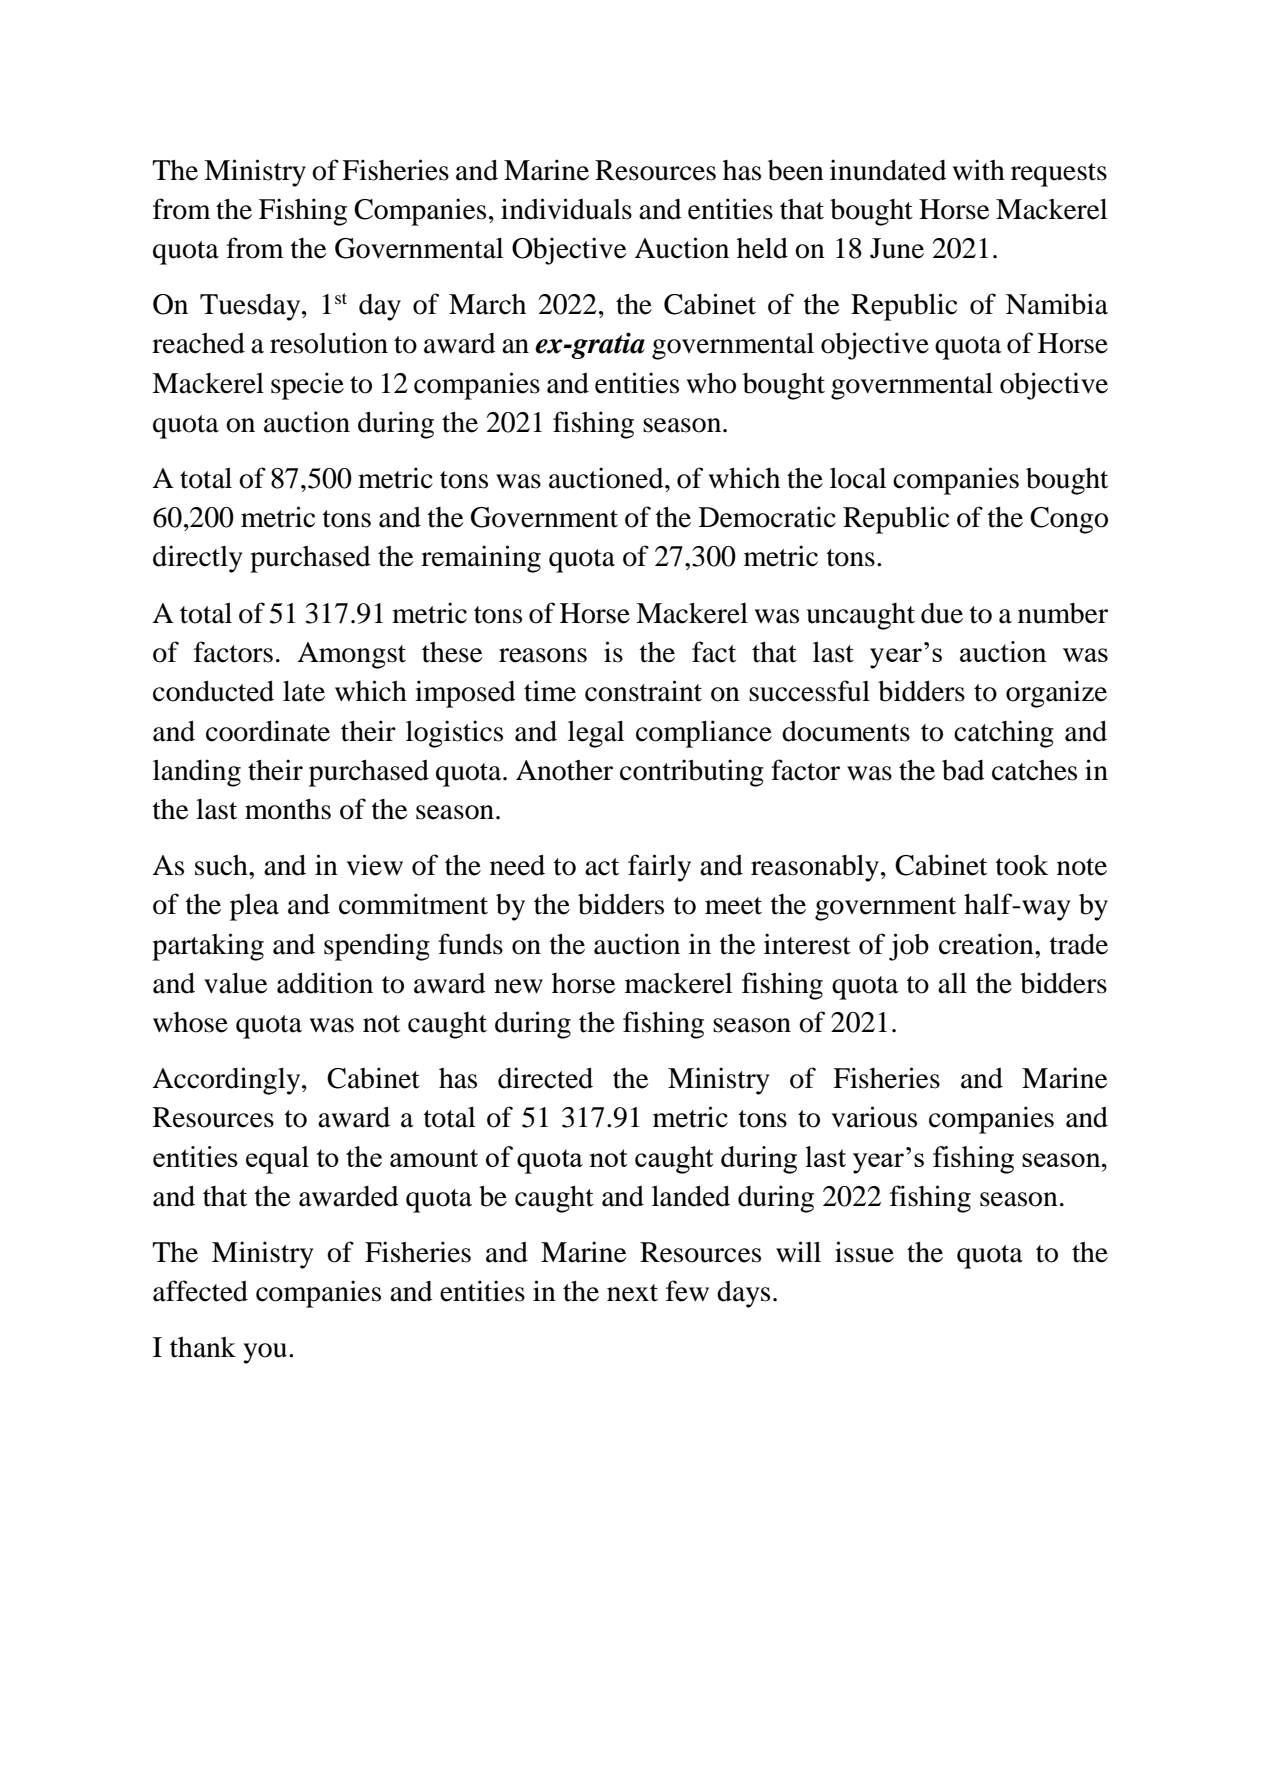  I want to click on individuals, so click(566, 209).
